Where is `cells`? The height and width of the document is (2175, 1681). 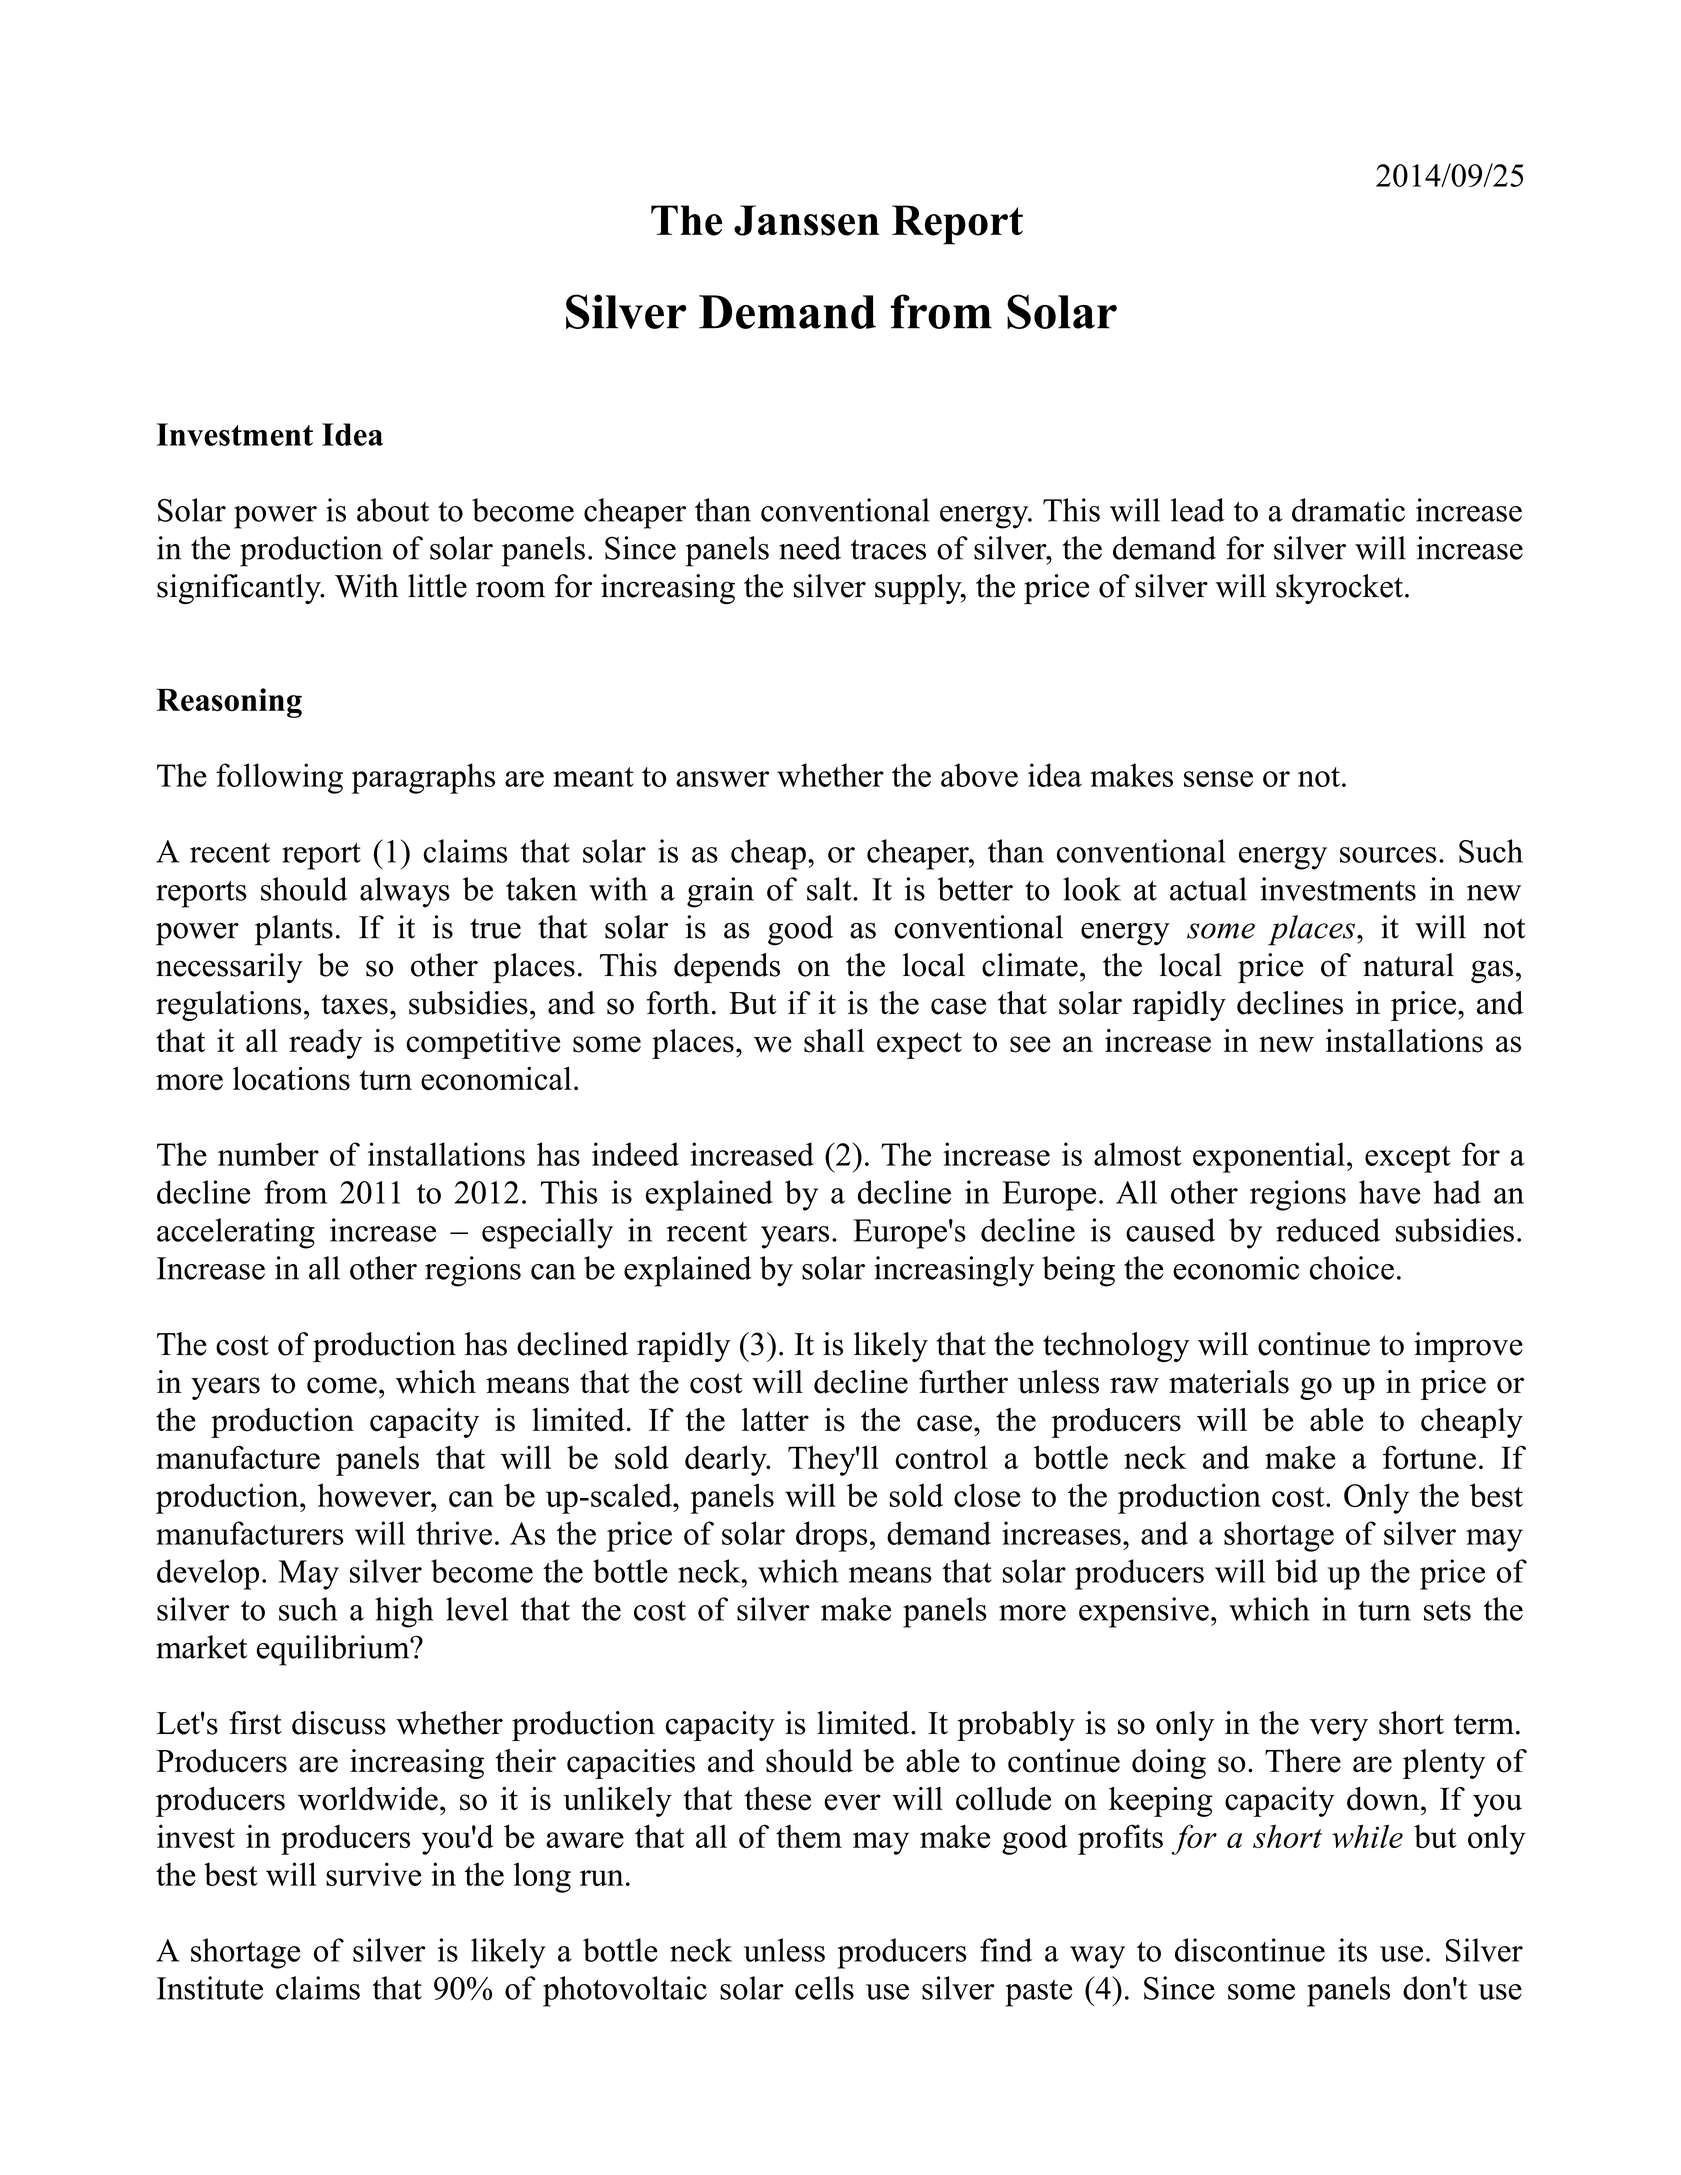 cells is located at coordinates (824, 1988).
